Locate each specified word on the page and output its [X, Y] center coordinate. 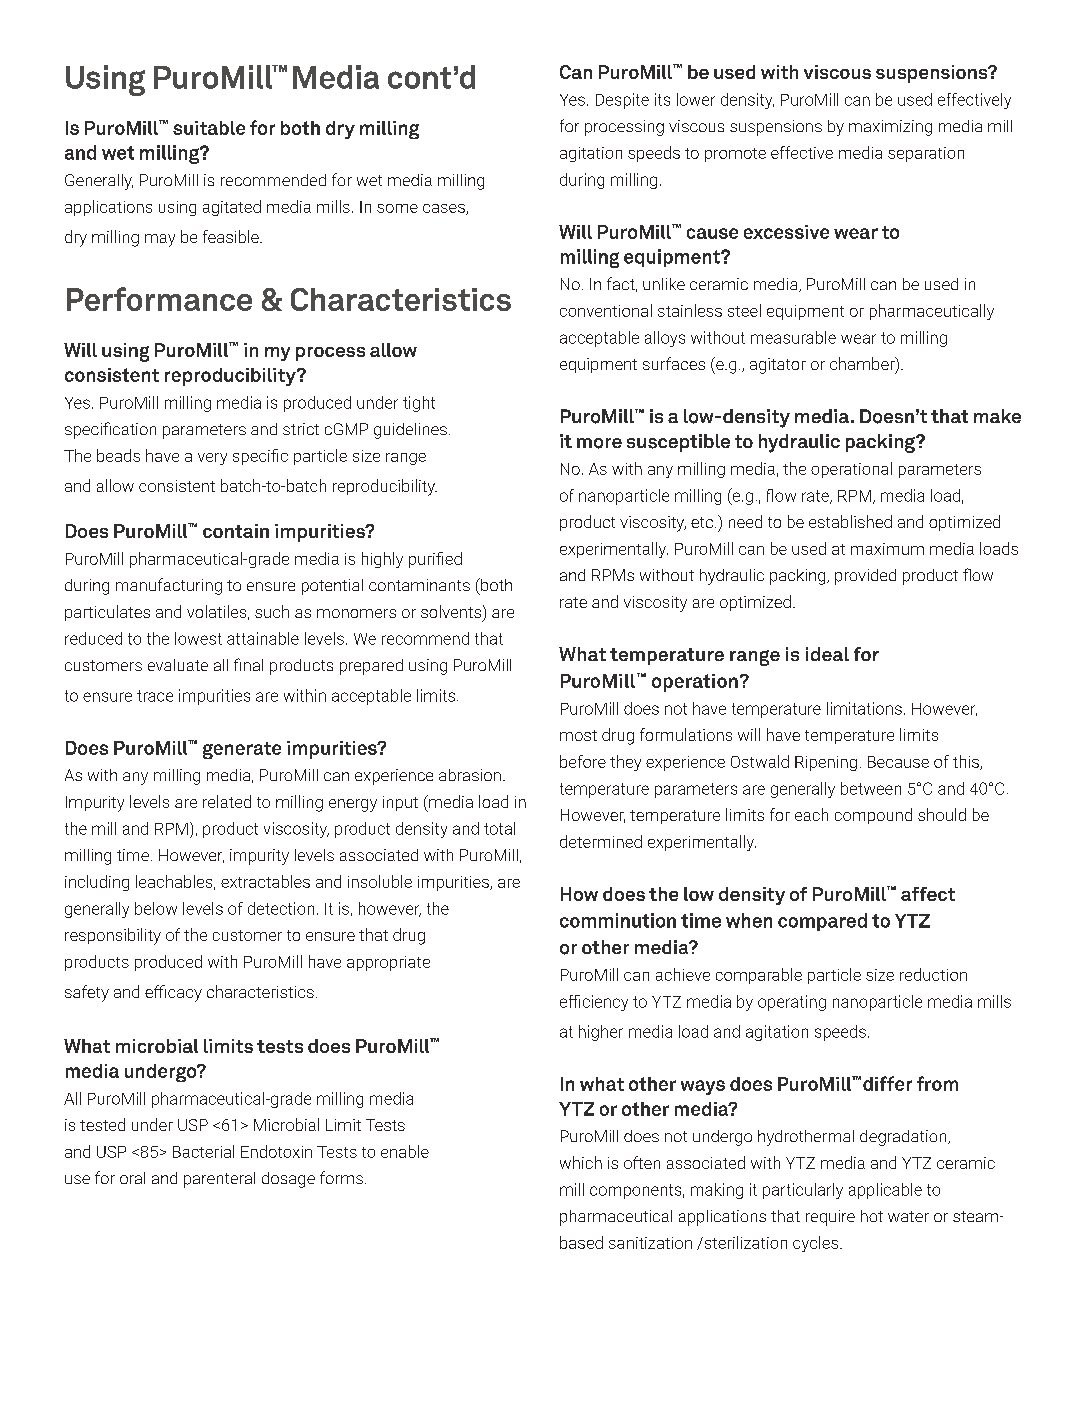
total [499, 828]
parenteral [219, 1180]
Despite [622, 101]
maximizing [890, 128]
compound [873, 816]
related [227, 801]
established [850, 521]
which [581, 1162]
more [599, 443]
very [212, 459]
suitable [209, 128]
